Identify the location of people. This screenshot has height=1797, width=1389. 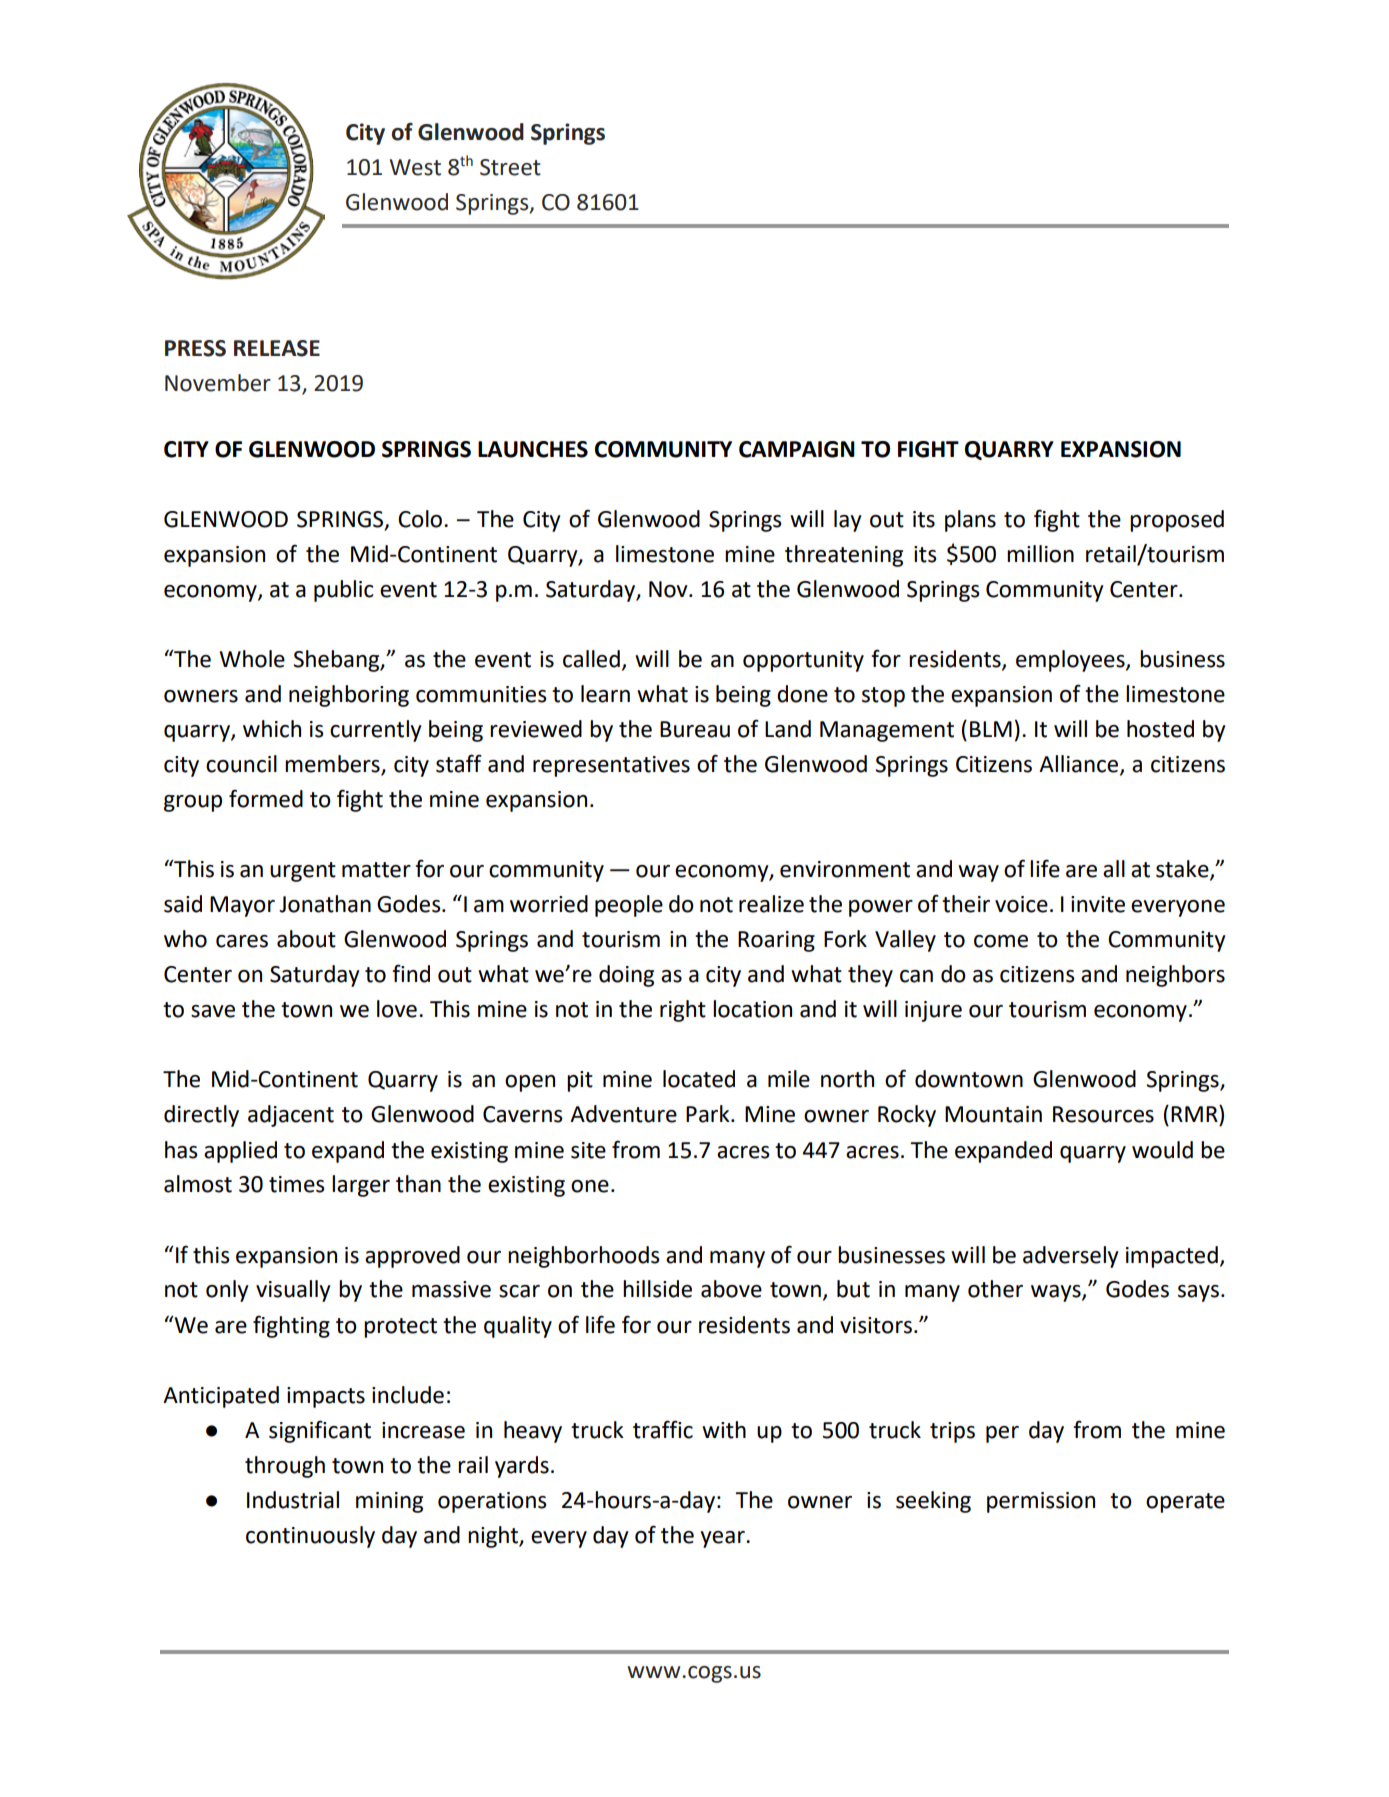
(629, 906).
